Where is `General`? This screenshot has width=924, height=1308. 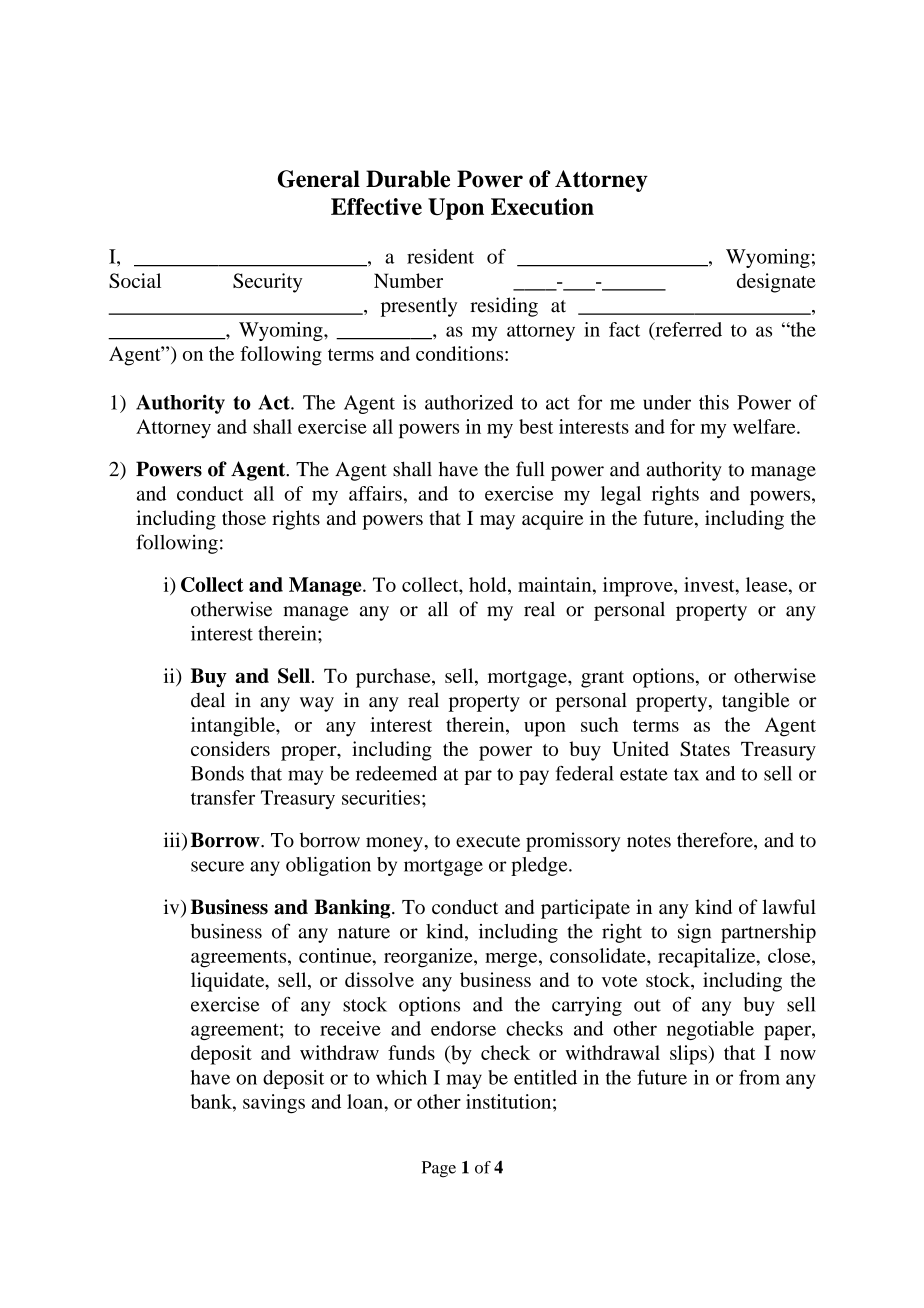 General is located at coordinates (319, 179).
